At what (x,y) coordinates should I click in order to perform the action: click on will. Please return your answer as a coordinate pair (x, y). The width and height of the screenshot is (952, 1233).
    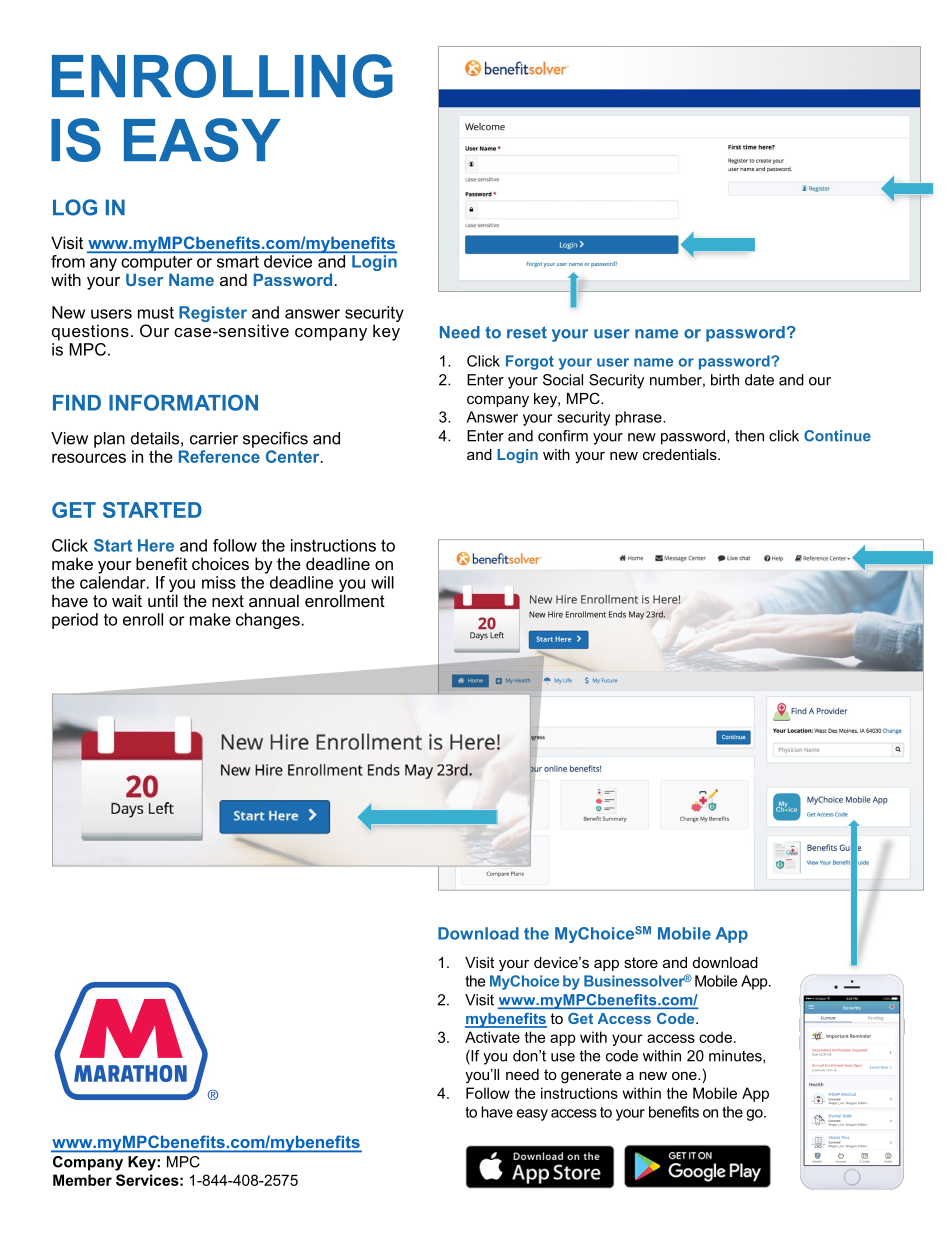
    Looking at the image, I should click on (382, 582).
